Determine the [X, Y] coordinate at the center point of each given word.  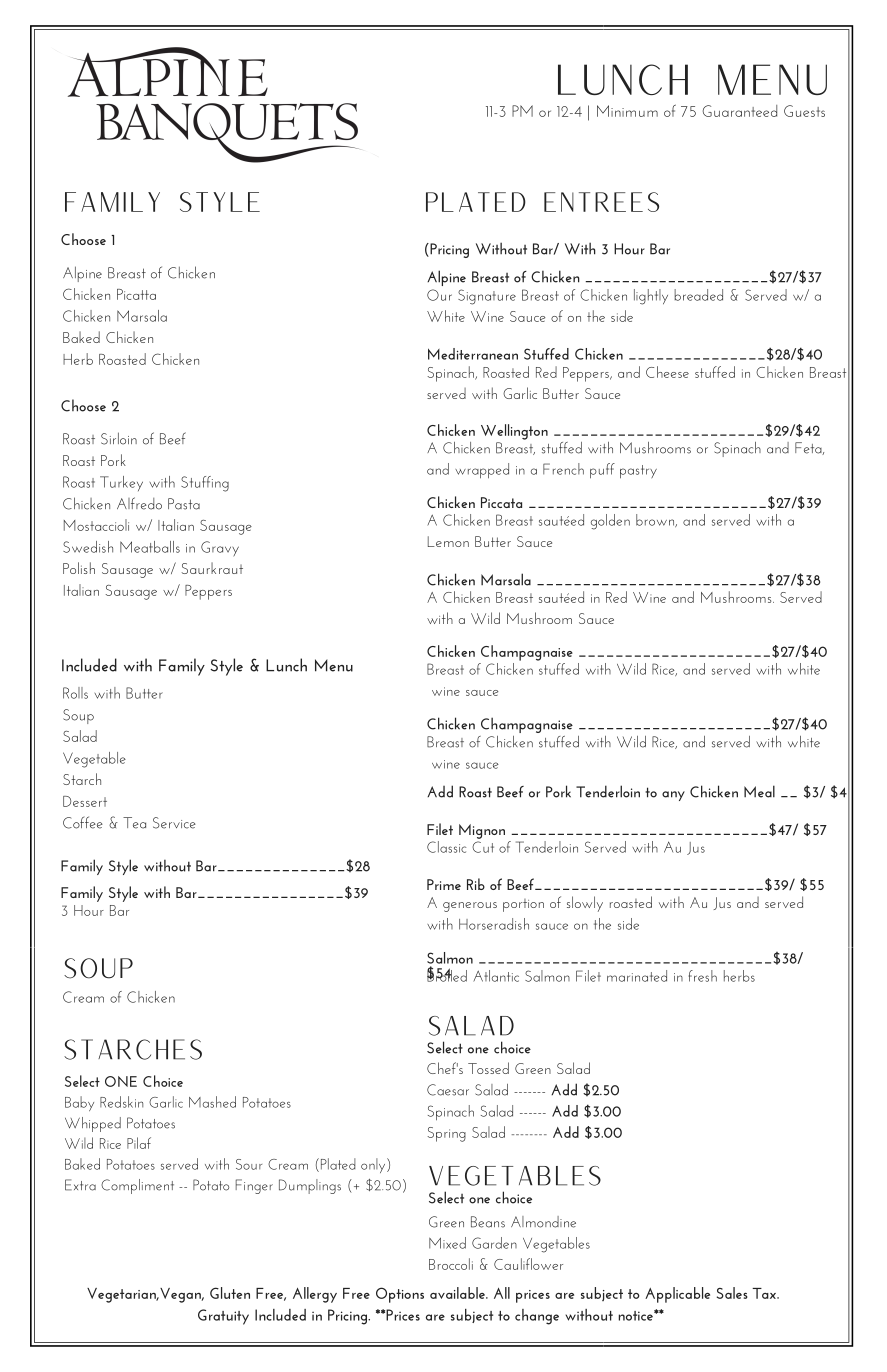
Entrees [601, 202]
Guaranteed [740, 111]
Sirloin [119, 438]
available [458, 1293]
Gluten [230, 1293]
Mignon [482, 831]
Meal [759, 791]
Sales [732, 1293]
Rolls [75, 693]
